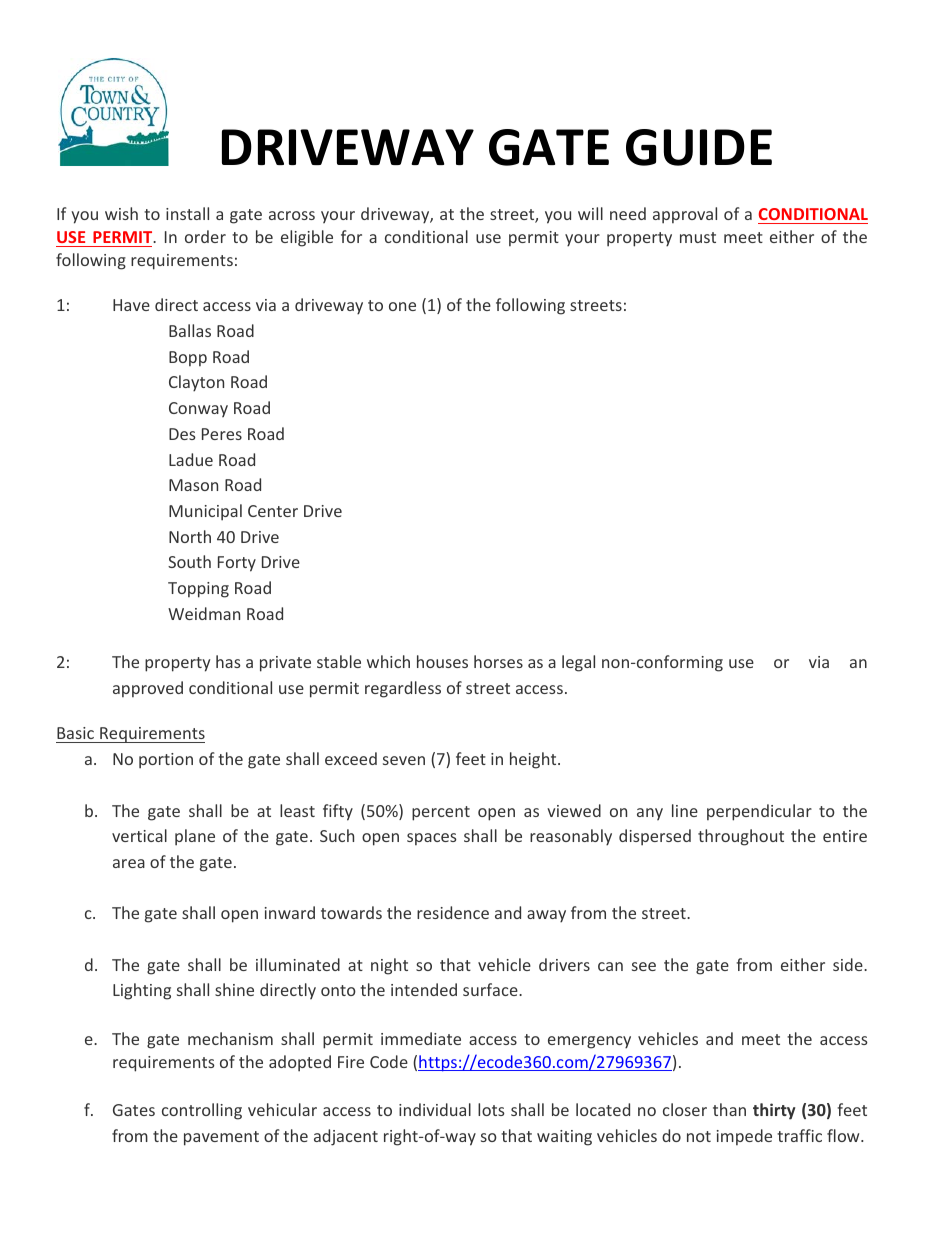 The width and height of the screenshot is (952, 1233). I want to click on GUIDE, so click(699, 147).
